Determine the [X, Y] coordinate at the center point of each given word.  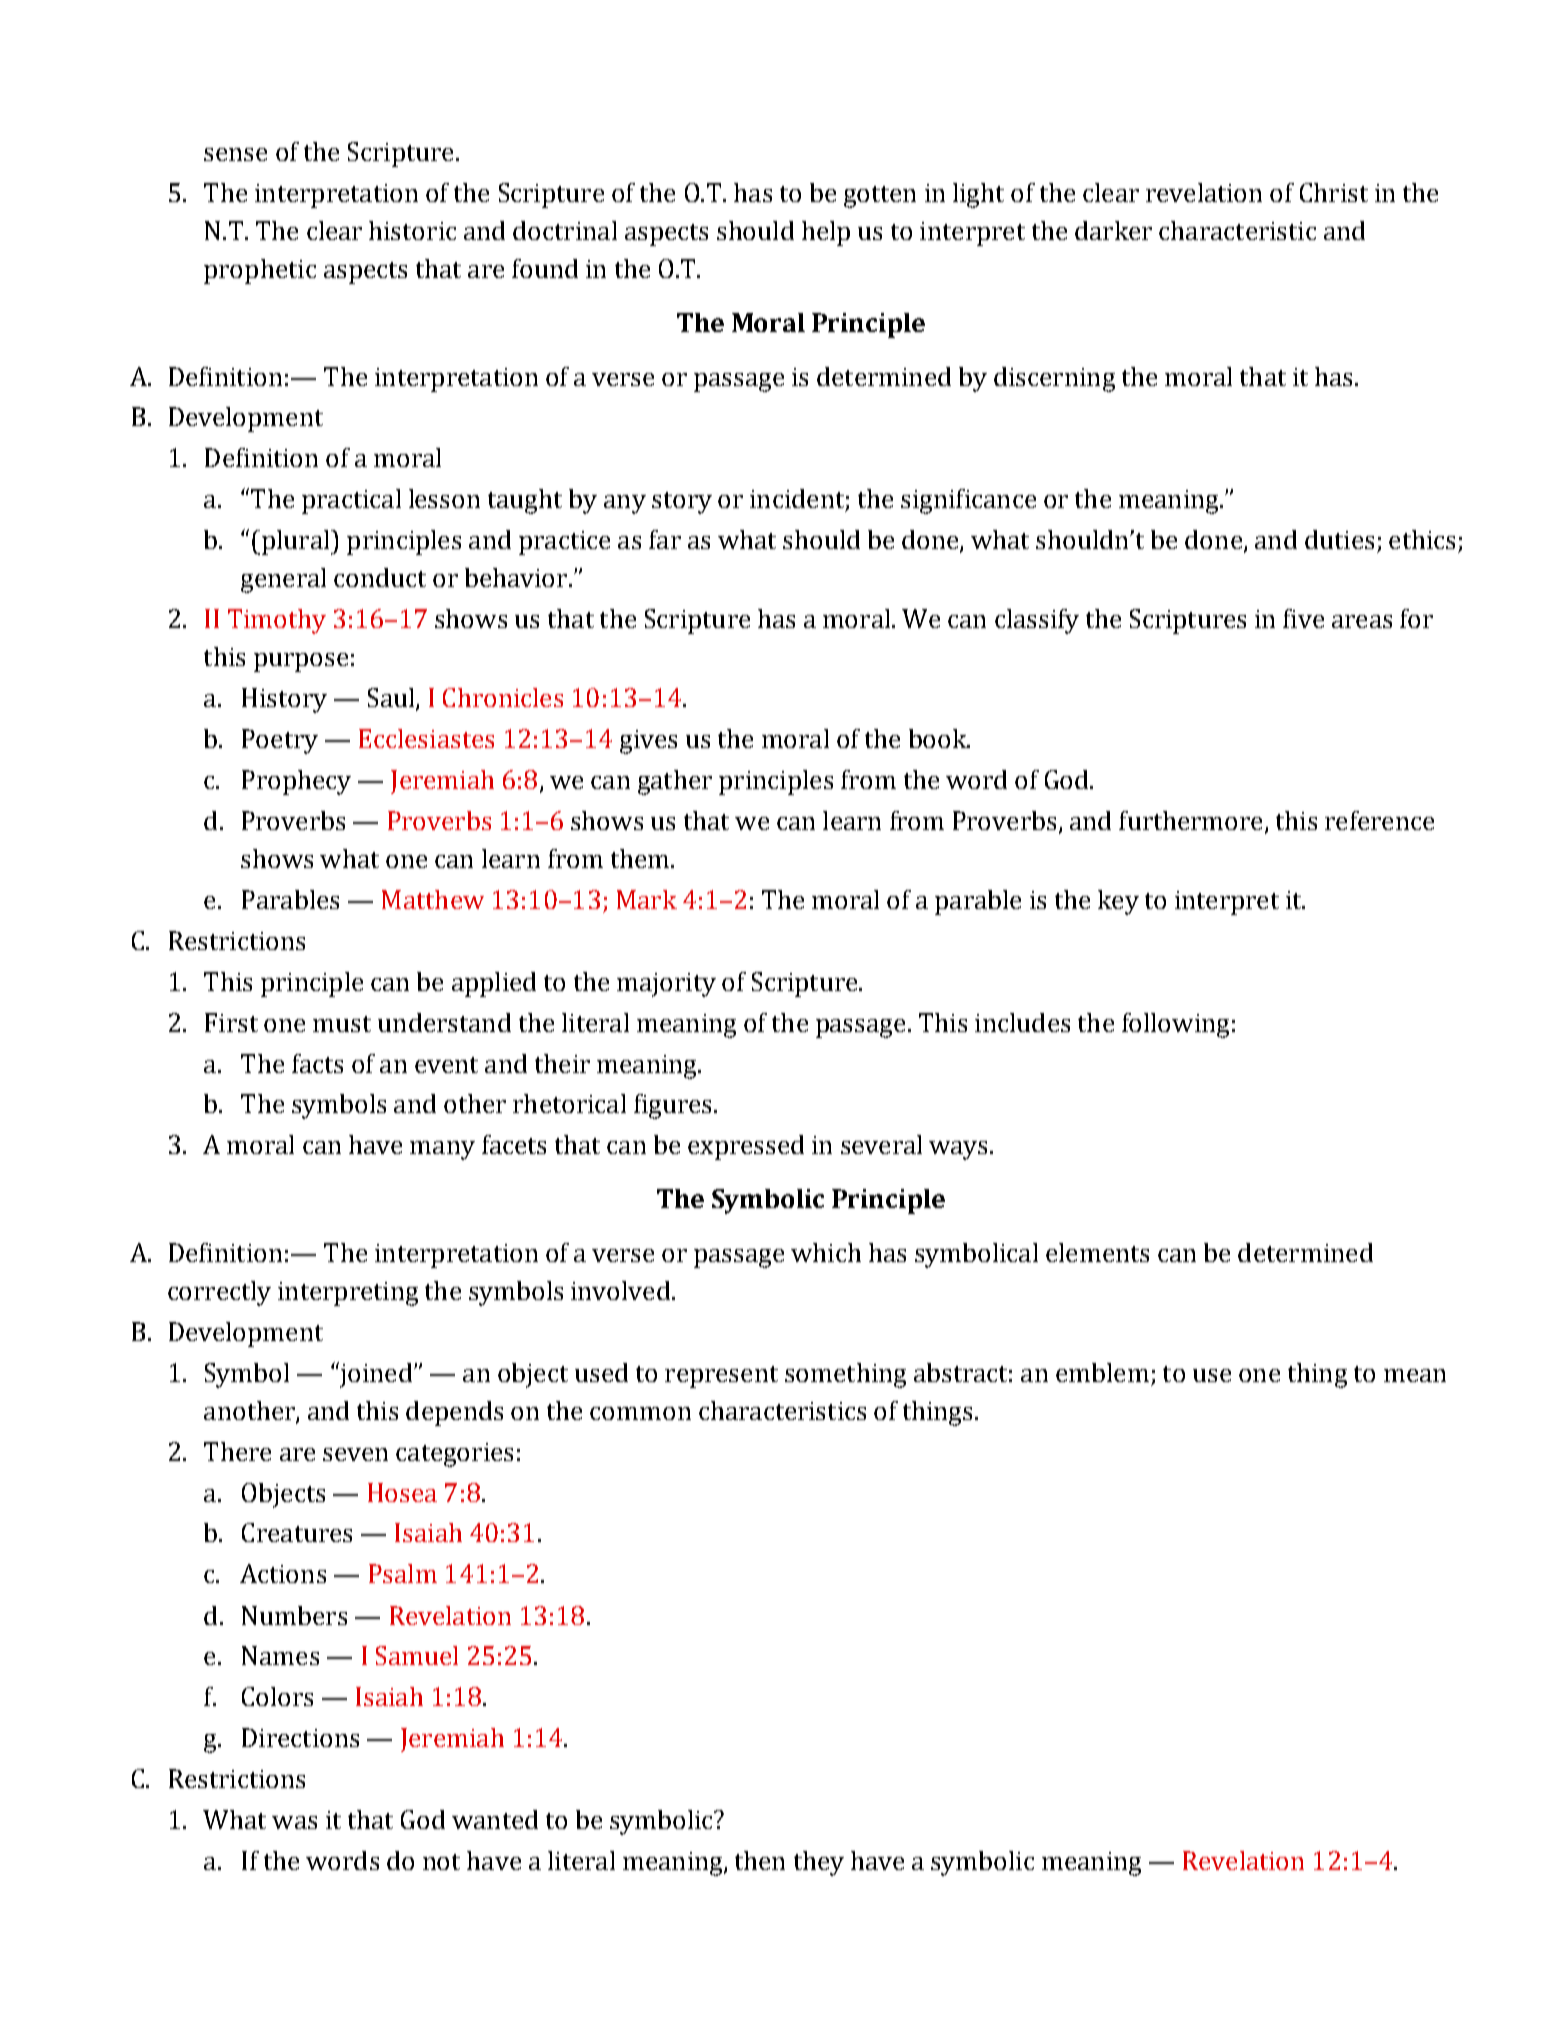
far [665, 539]
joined [376, 1375]
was [294, 1822]
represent [721, 1377]
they [819, 1863]
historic [412, 230]
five [1303, 618]
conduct [380, 577]
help [826, 233]
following [1175, 1025]
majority [666, 985]
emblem [1102, 1372]
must [342, 1024]
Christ [1334, 192]
